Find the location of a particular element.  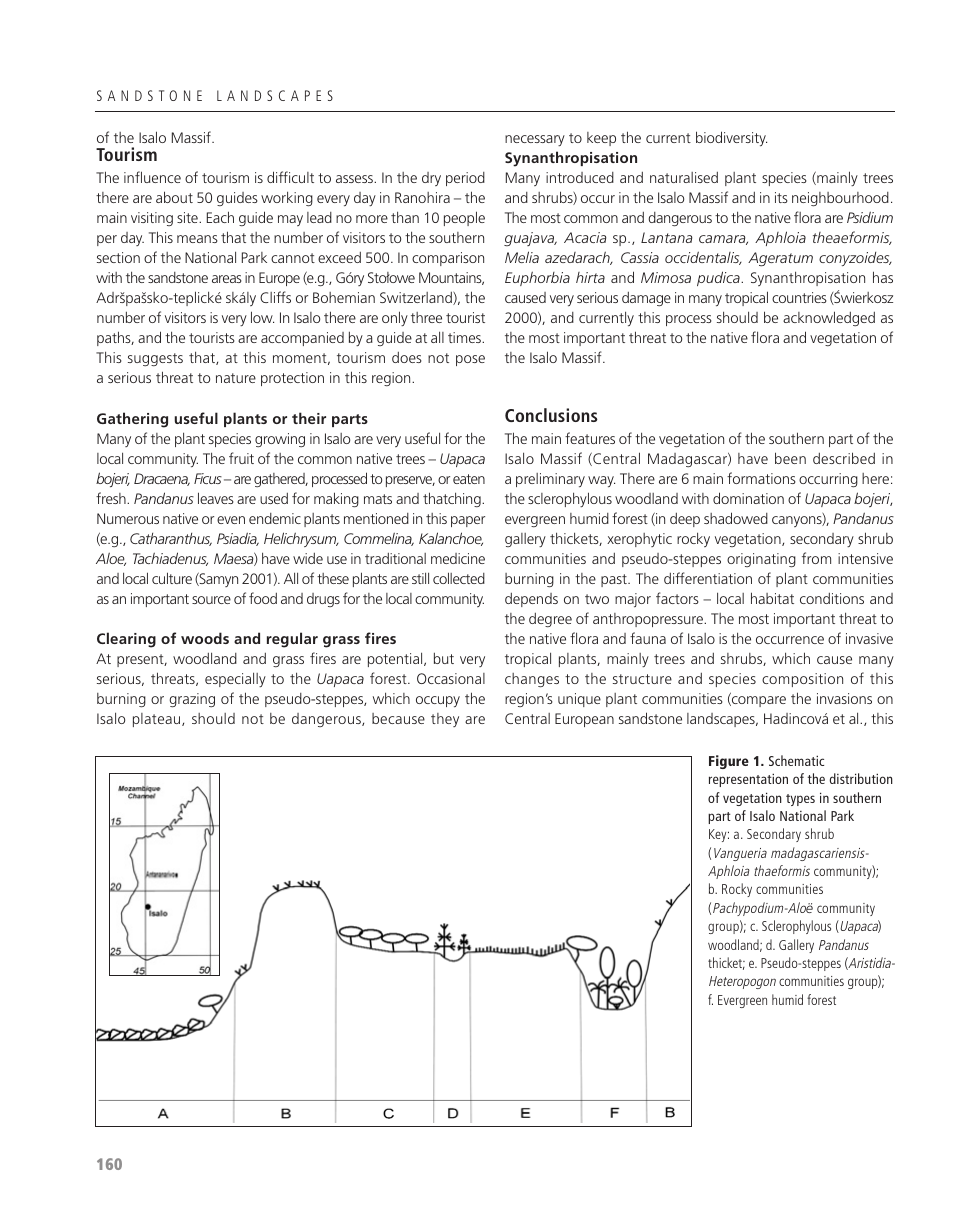

influence is located at coordinates (152, 177).
